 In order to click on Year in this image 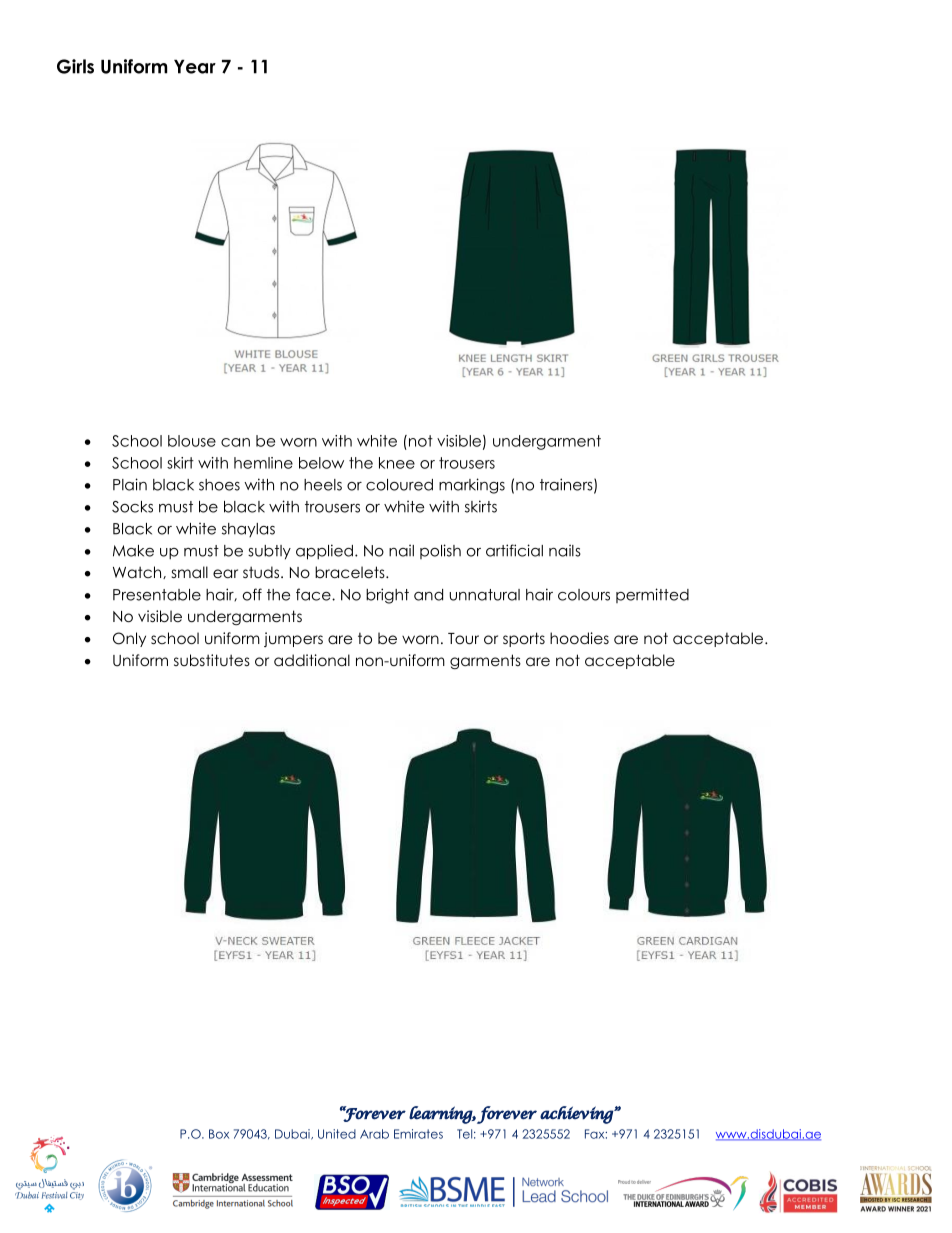, I will do `click(195, 67)`.
